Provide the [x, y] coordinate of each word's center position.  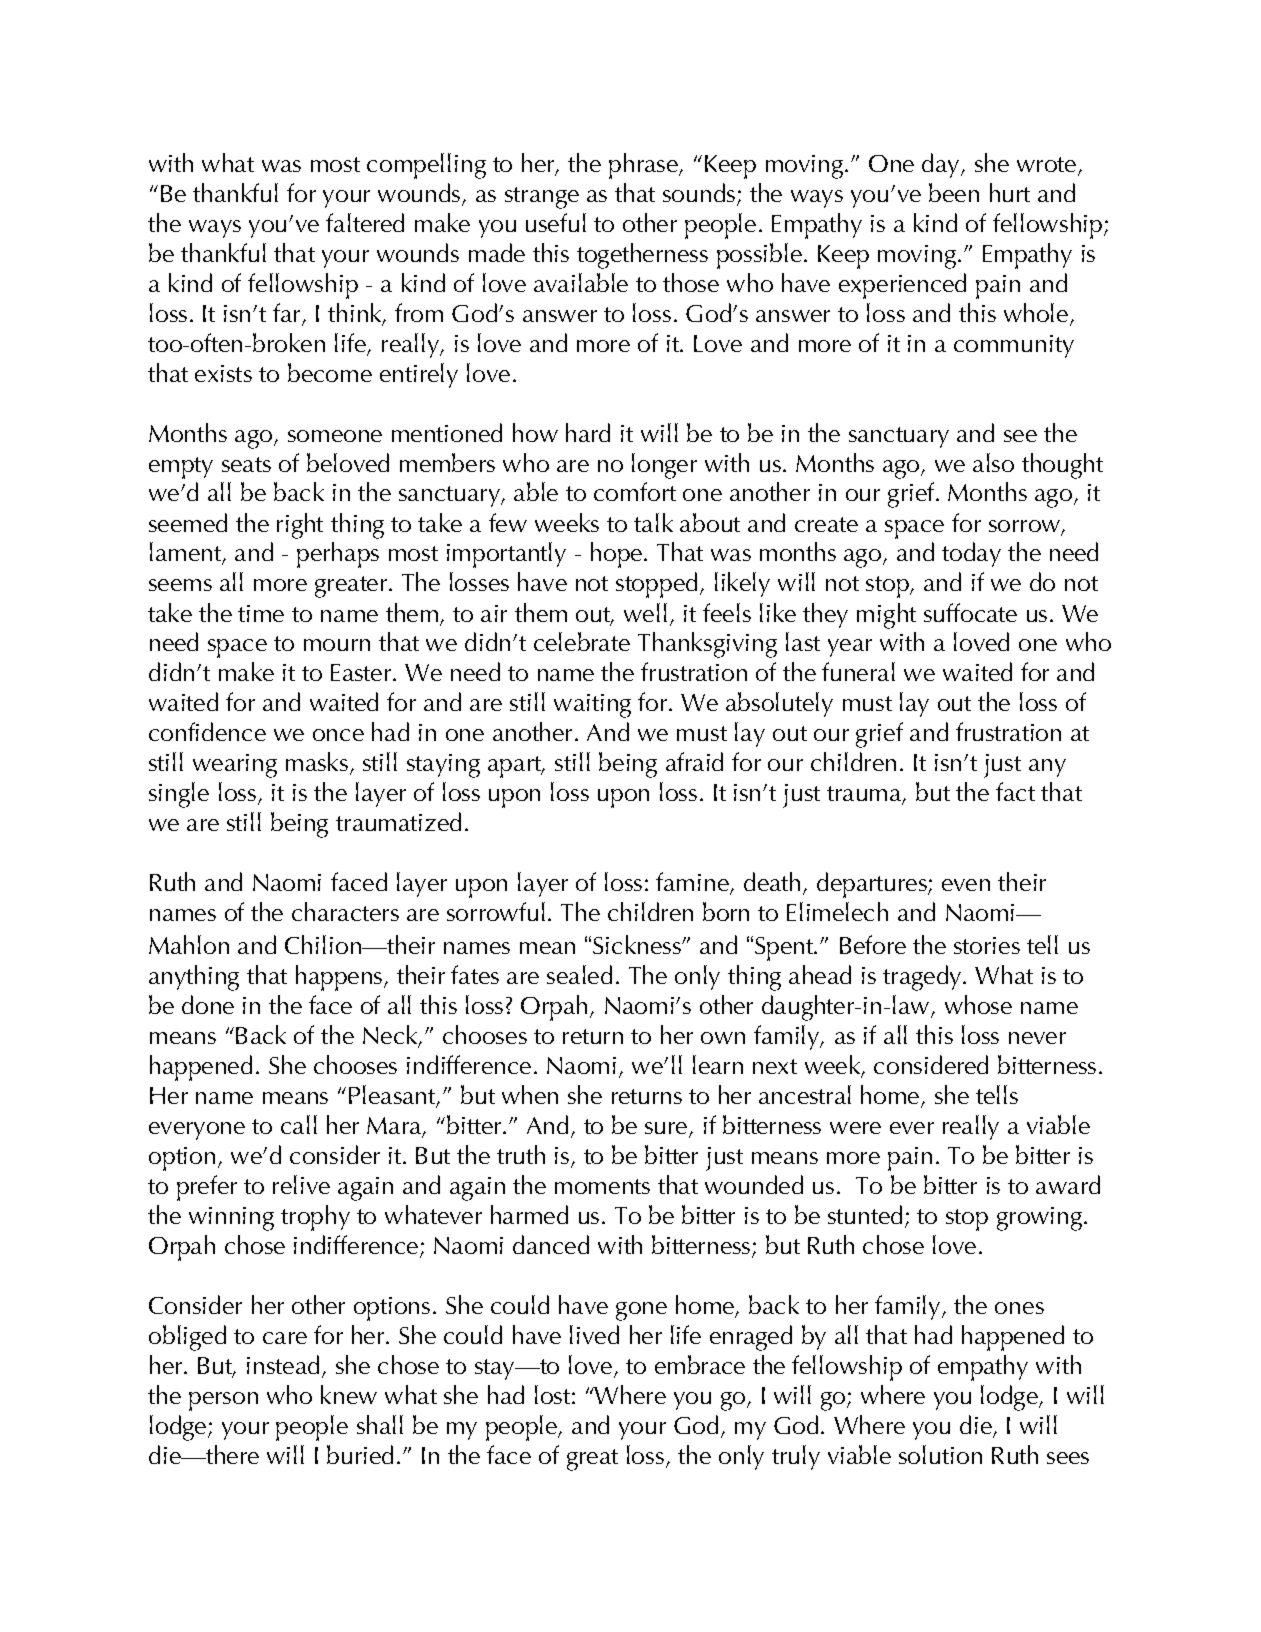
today [971, 554]
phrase [645, 166]
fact [1015, 791]
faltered [365, 222]
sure [667, 1129]
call [299, 1124]
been [954, 192]
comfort [635, 491]
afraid [694, 761]
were [855, 1128]
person [223, 1401]
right [300, 526]
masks [317, 761]
